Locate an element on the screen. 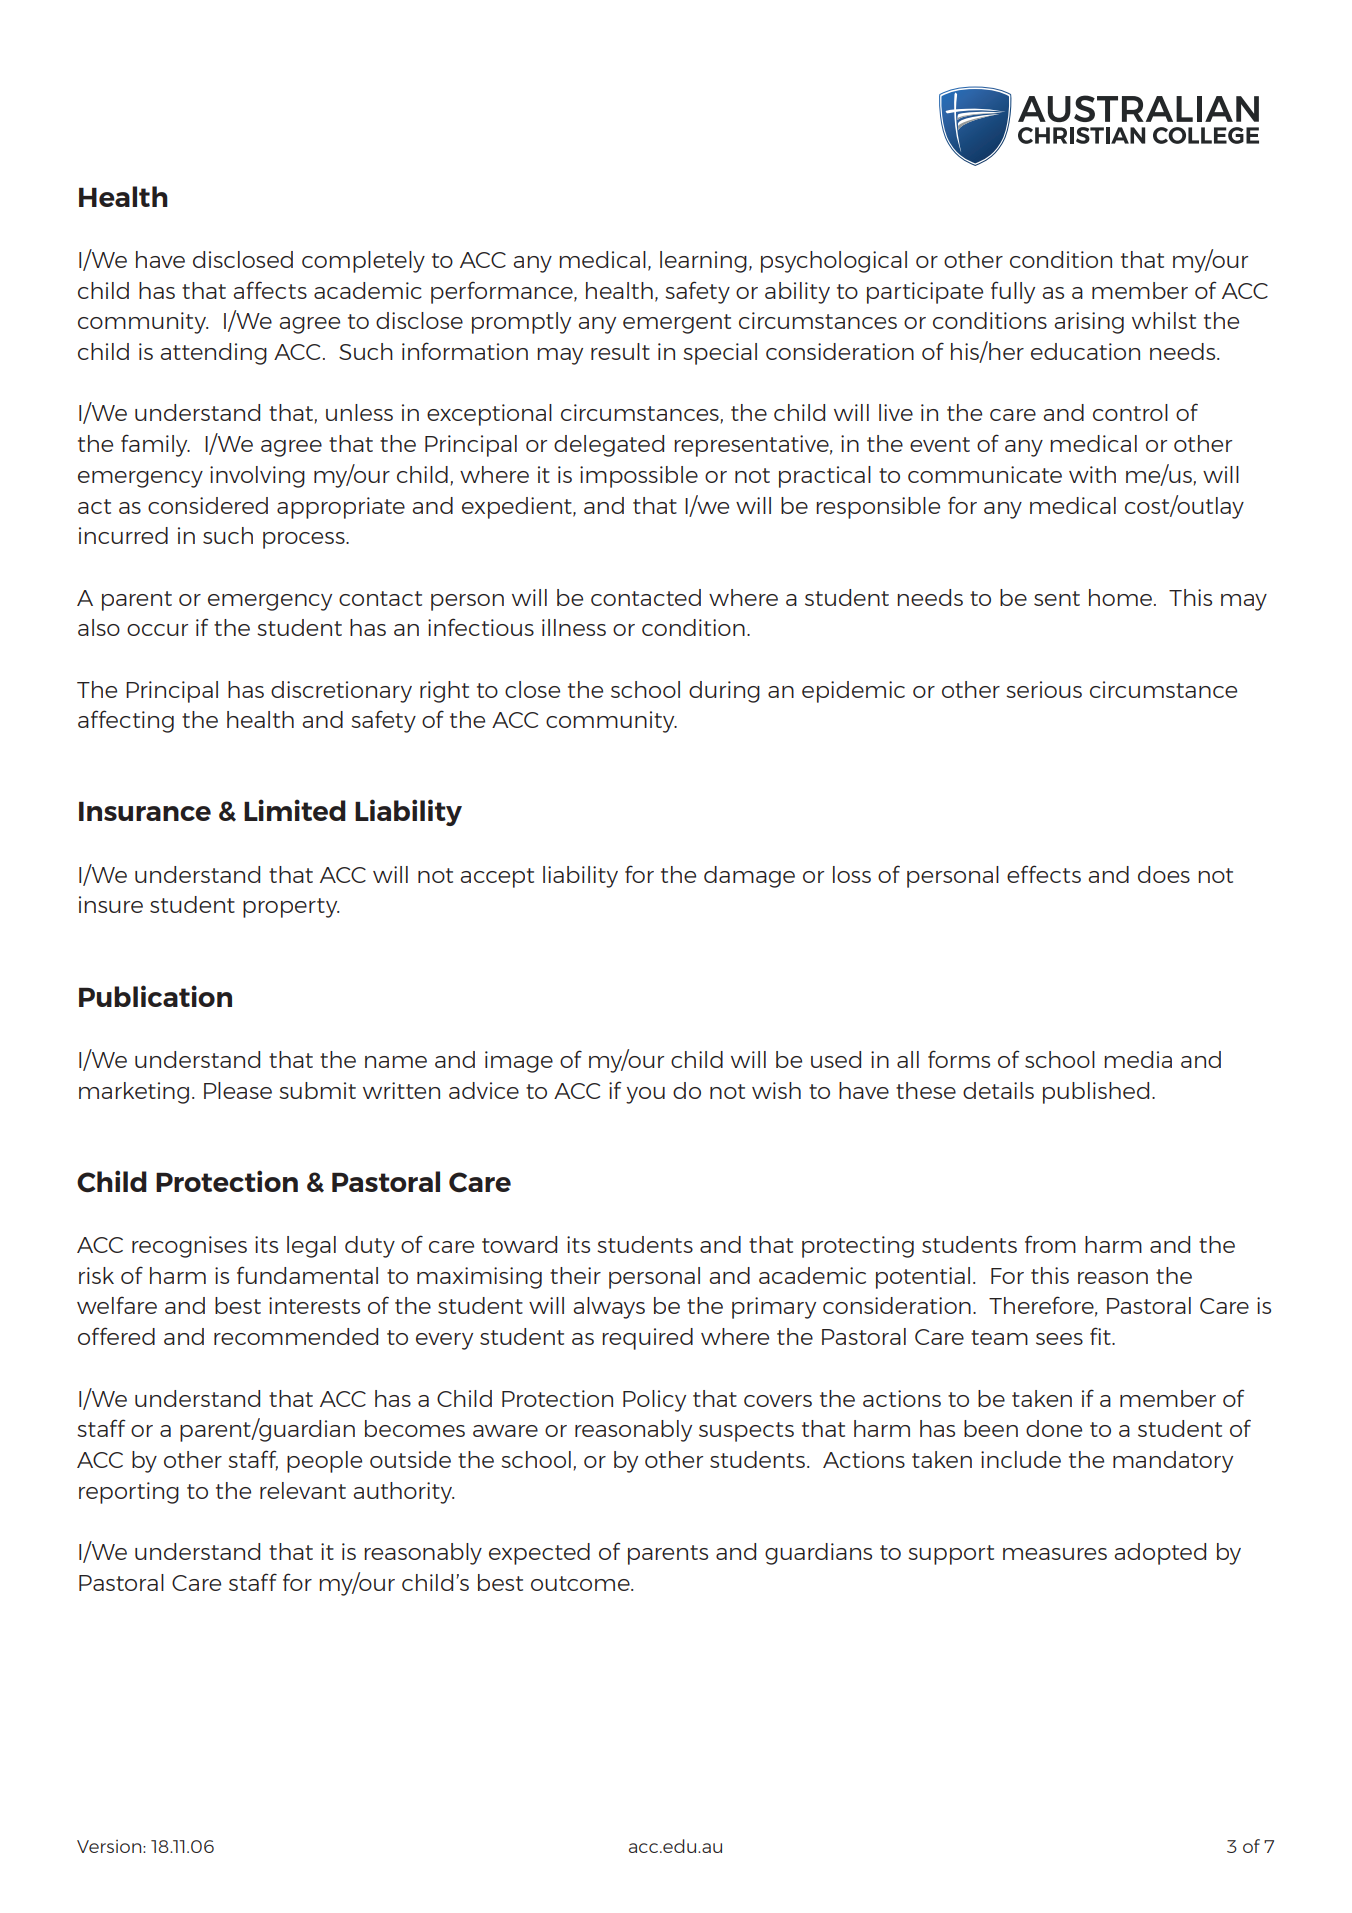 The image size is (1352, 1913). affects is located at coordinates (270, 290).
